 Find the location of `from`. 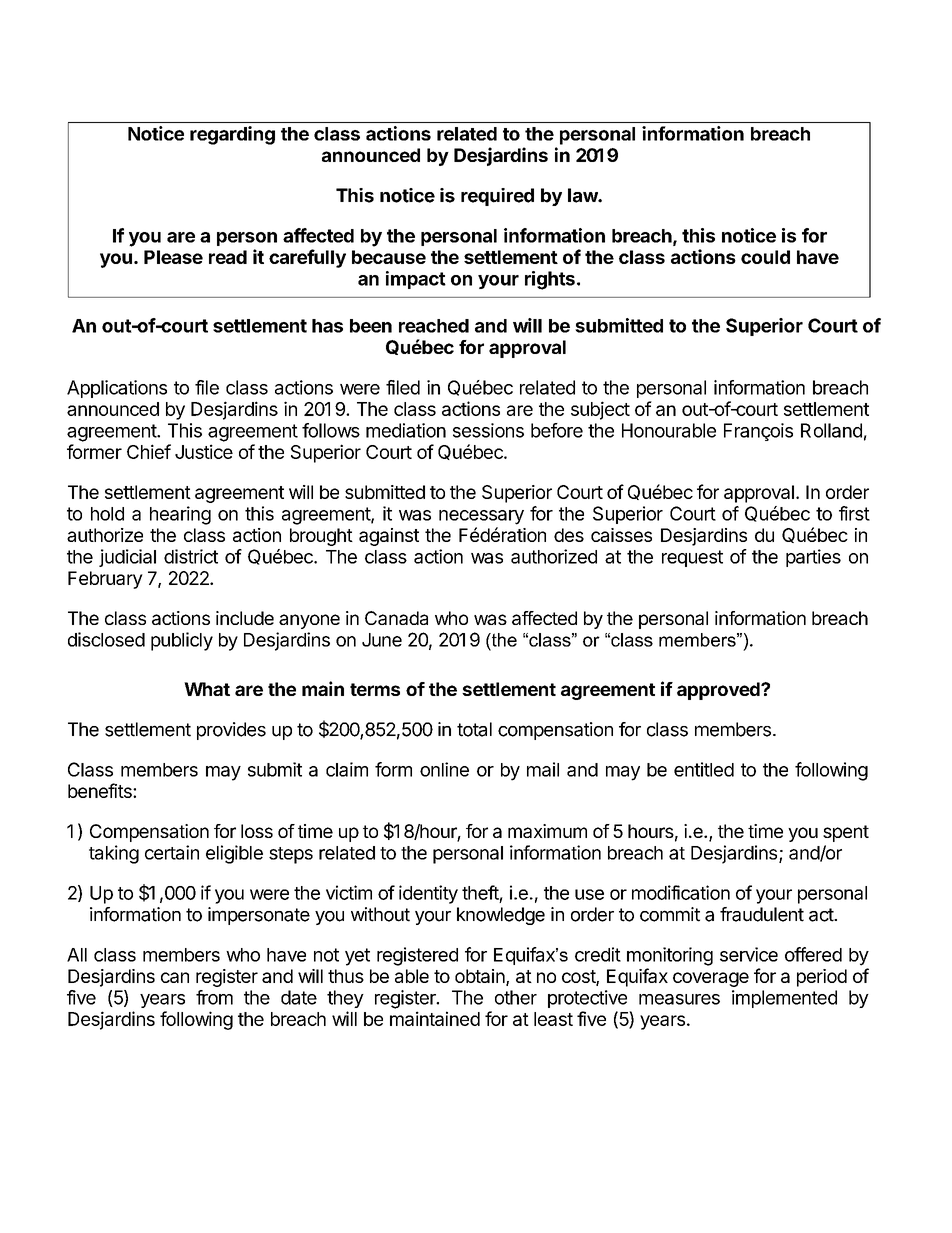

from is located at coordinates (214, 997).
